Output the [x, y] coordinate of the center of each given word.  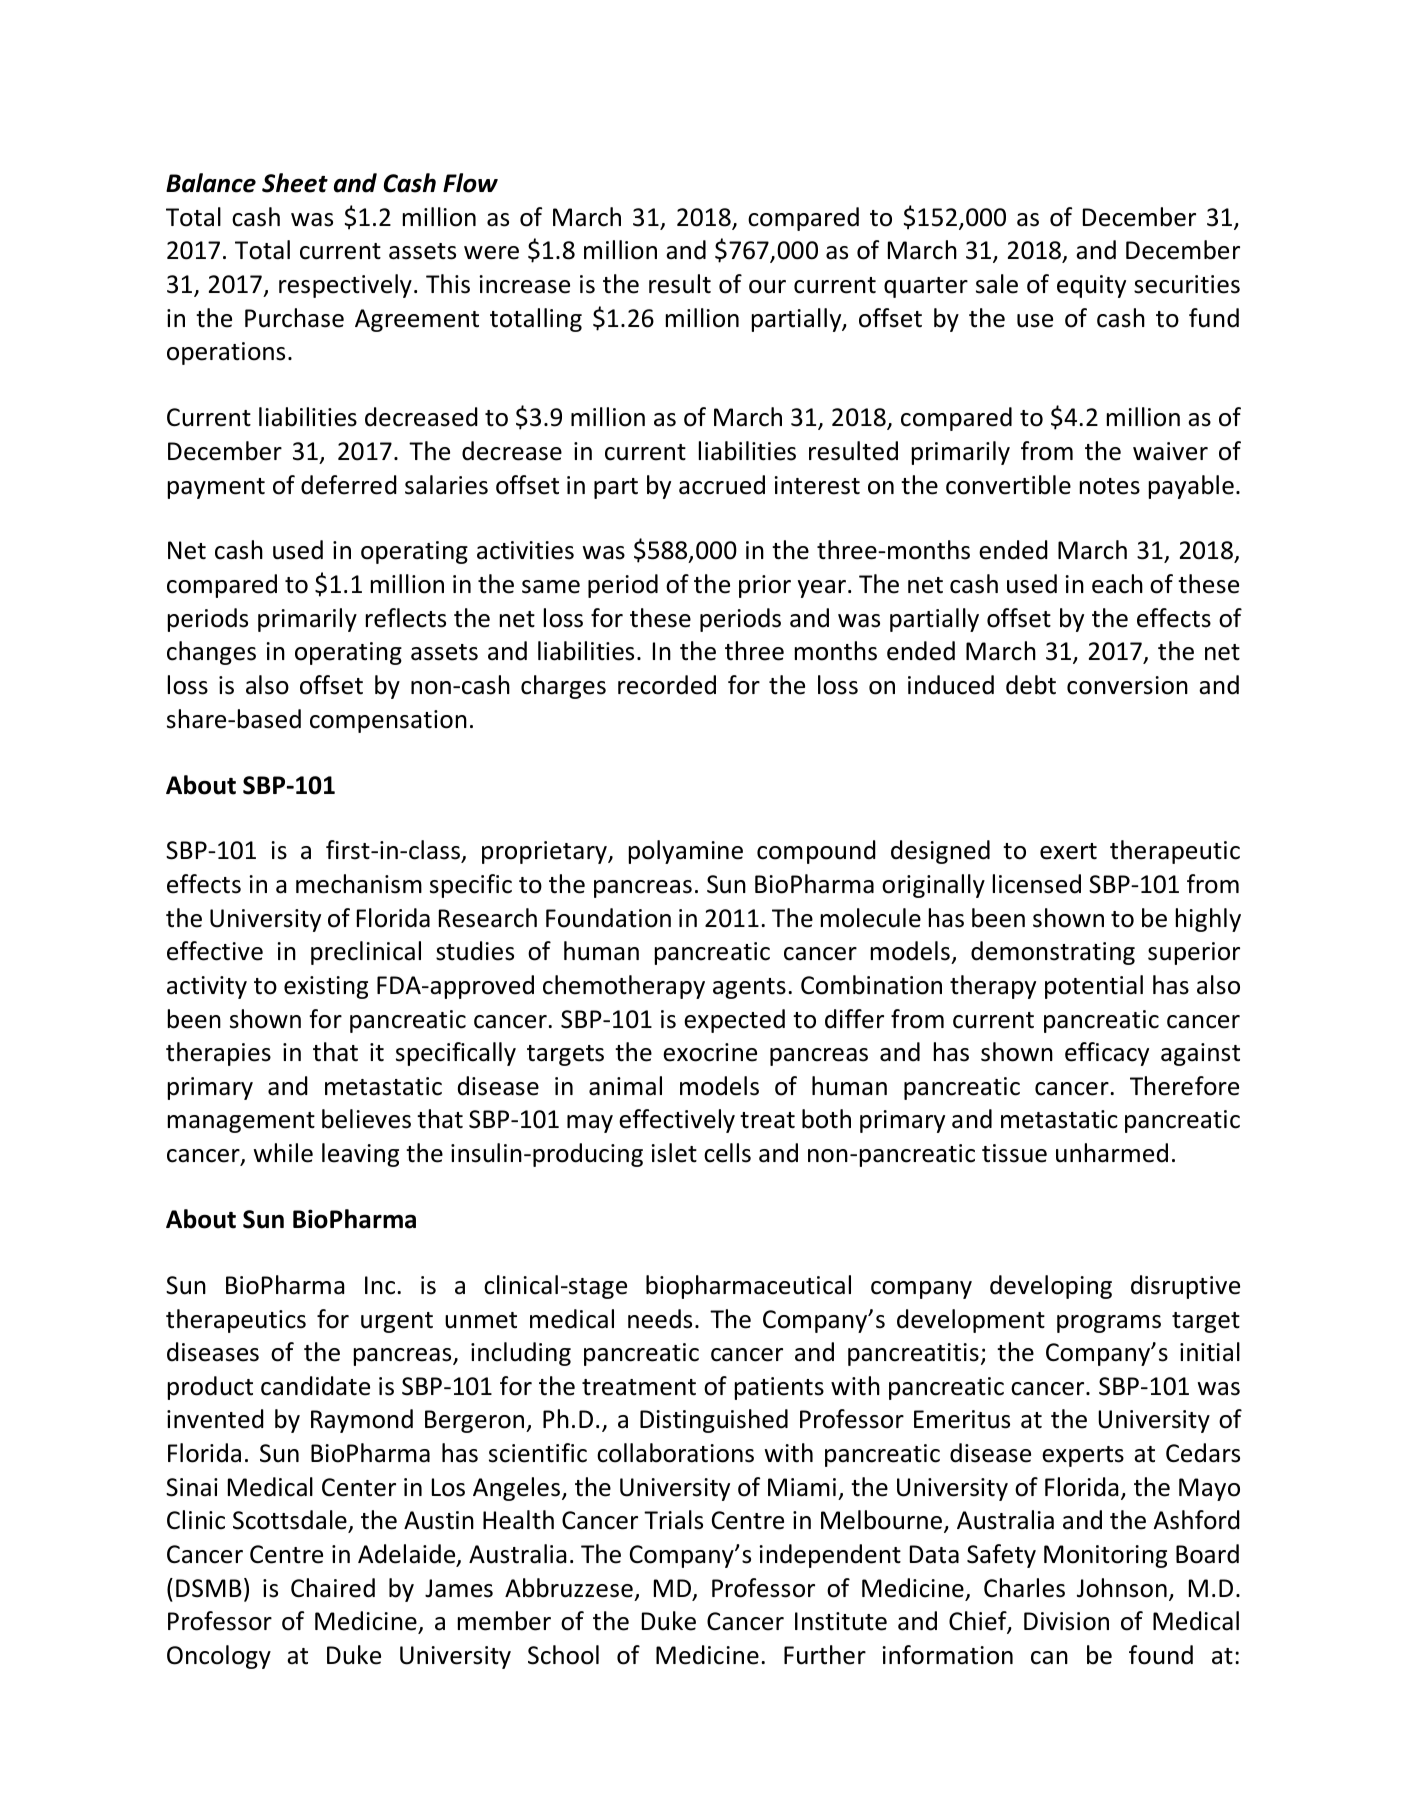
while [283, 1153]
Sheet [295, 183]
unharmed [1112, 1153]
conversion [1127, 685]
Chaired [333, 1588]
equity [1091, 286]
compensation [388, 721]
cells [727, 1153]
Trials [673, 1520]
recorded [667, 685]
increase [525, 284]
